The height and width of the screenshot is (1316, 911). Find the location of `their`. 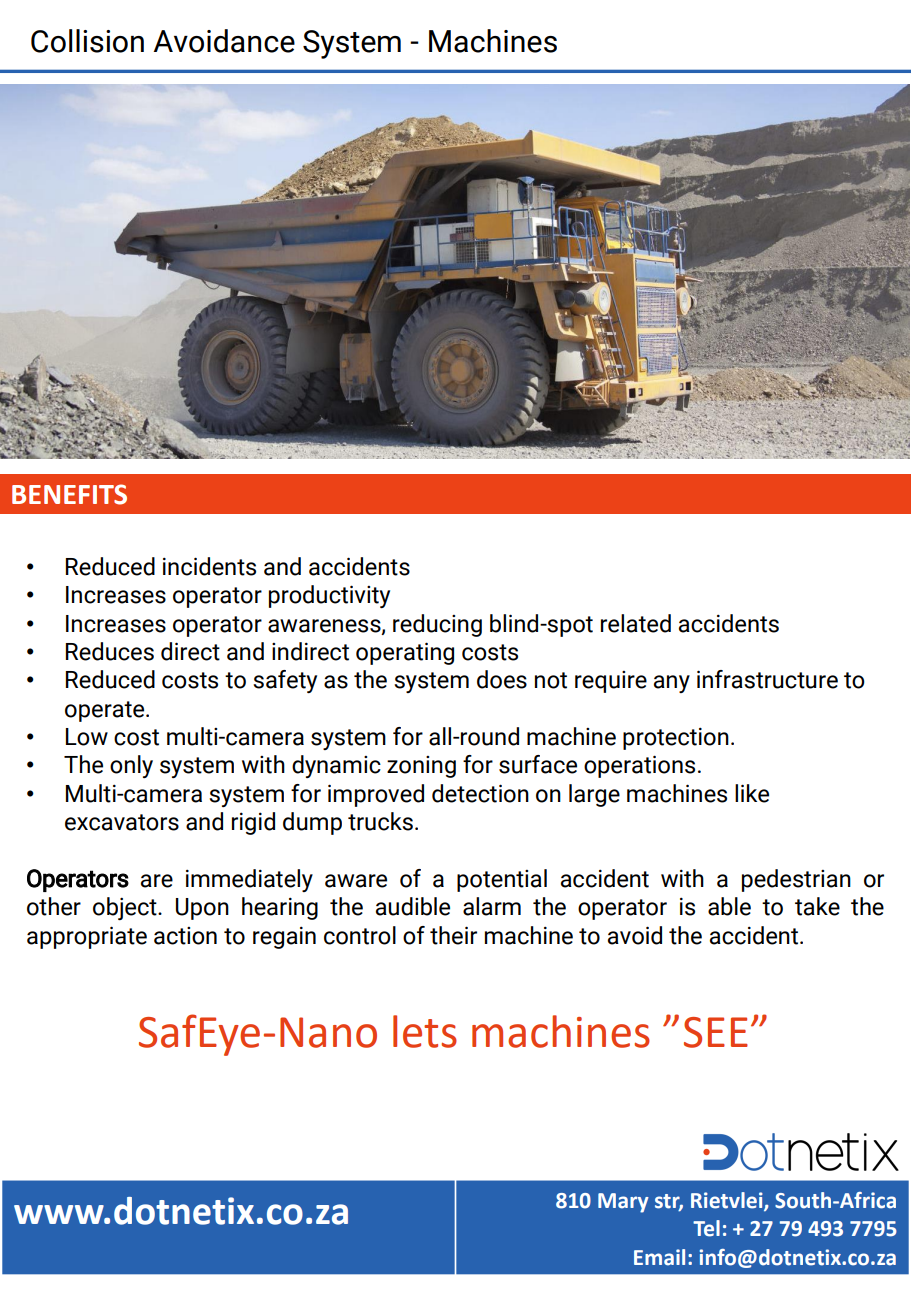

their is located at coordinates (453, 935).
